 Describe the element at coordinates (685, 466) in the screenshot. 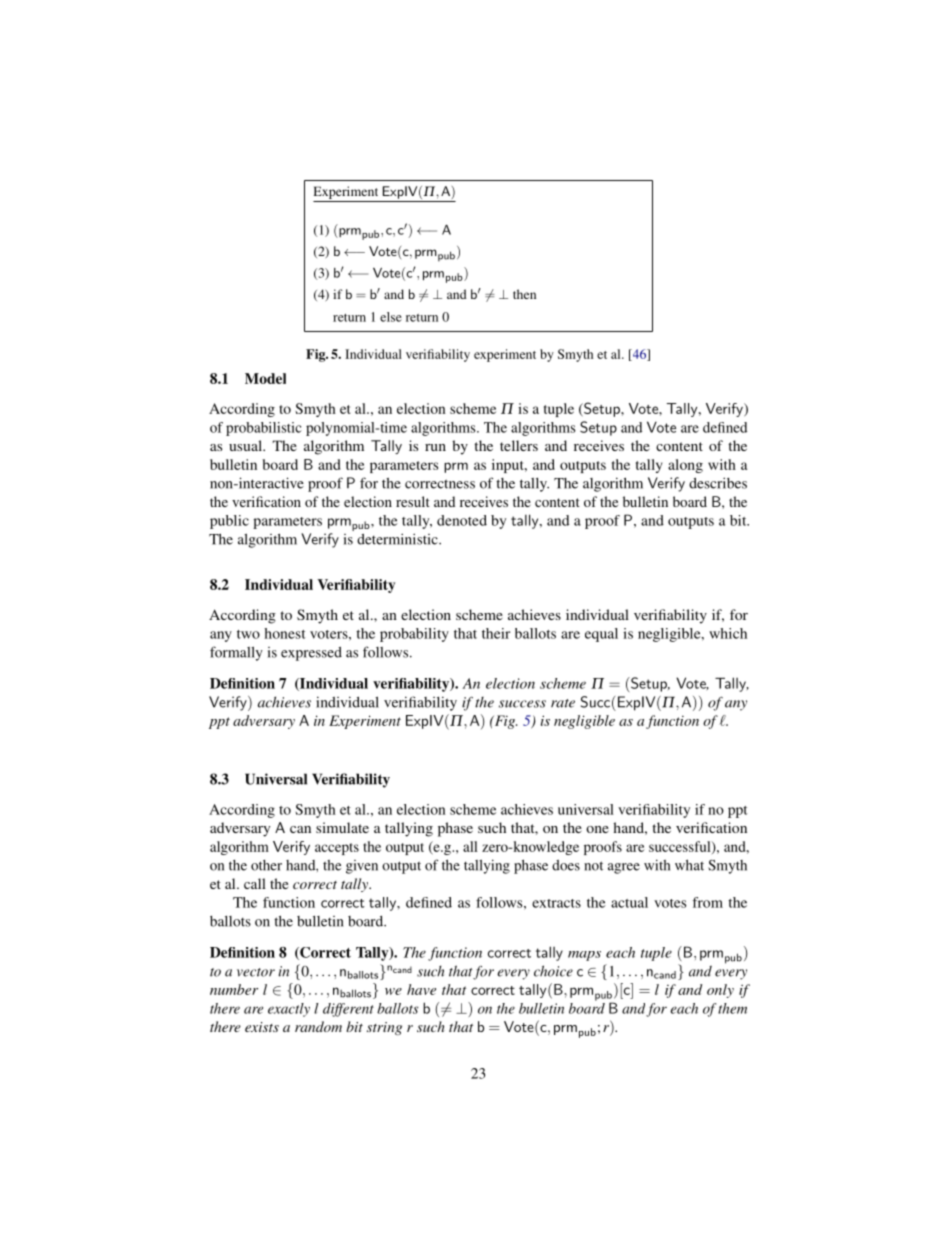

I see `along` at that location.
